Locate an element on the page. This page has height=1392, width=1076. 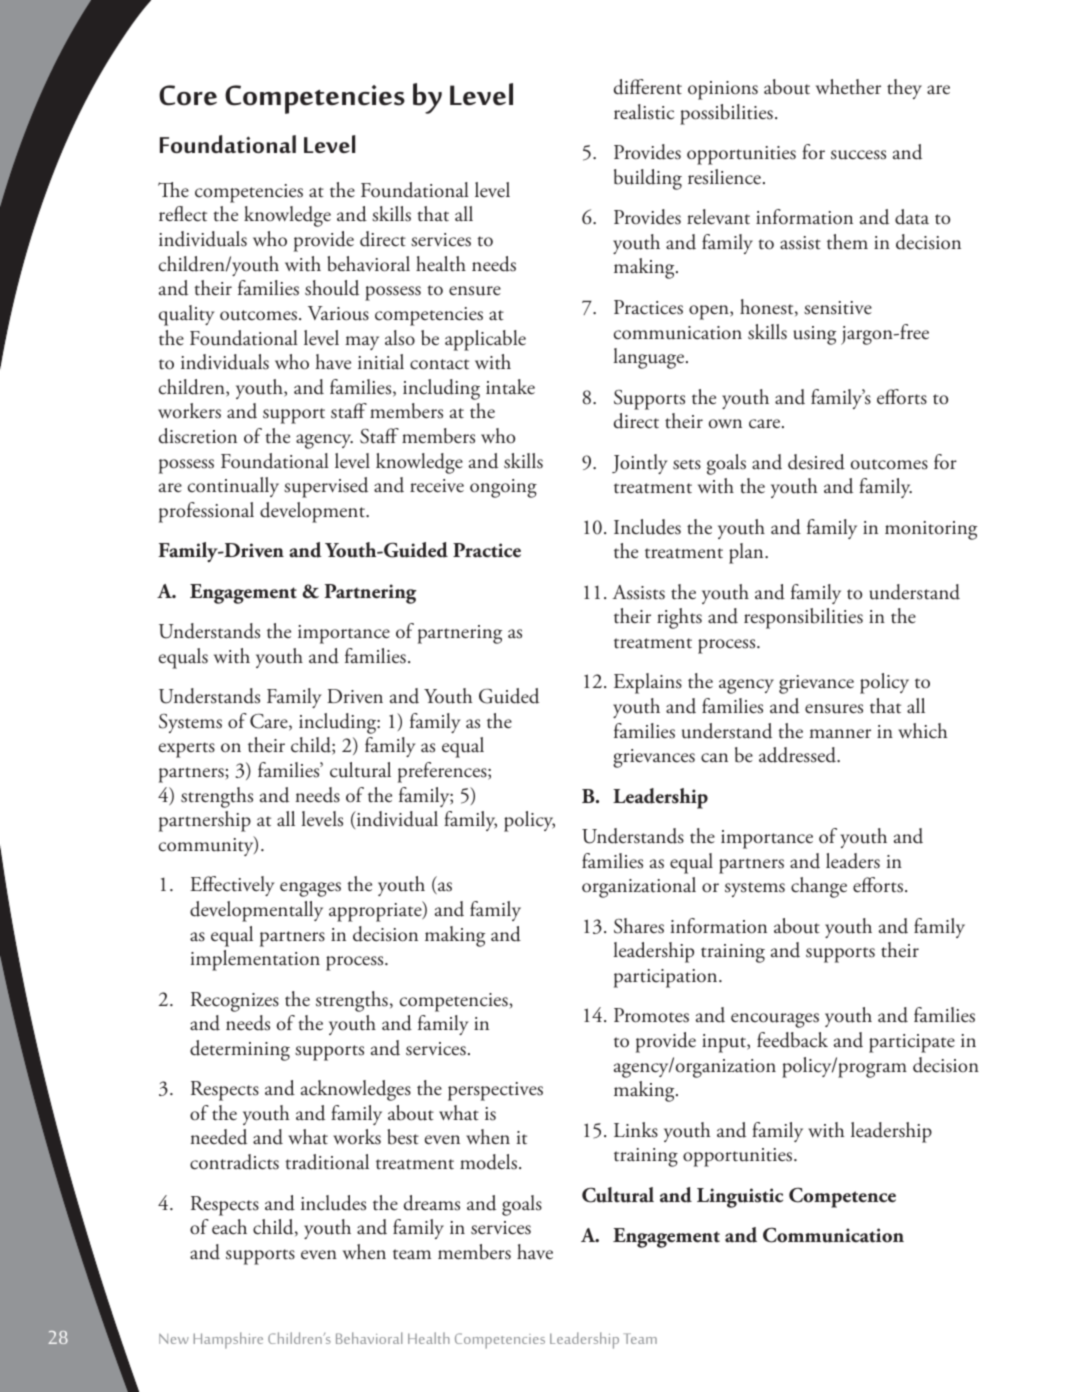
dreams is located at coordinates (432, 1203).
